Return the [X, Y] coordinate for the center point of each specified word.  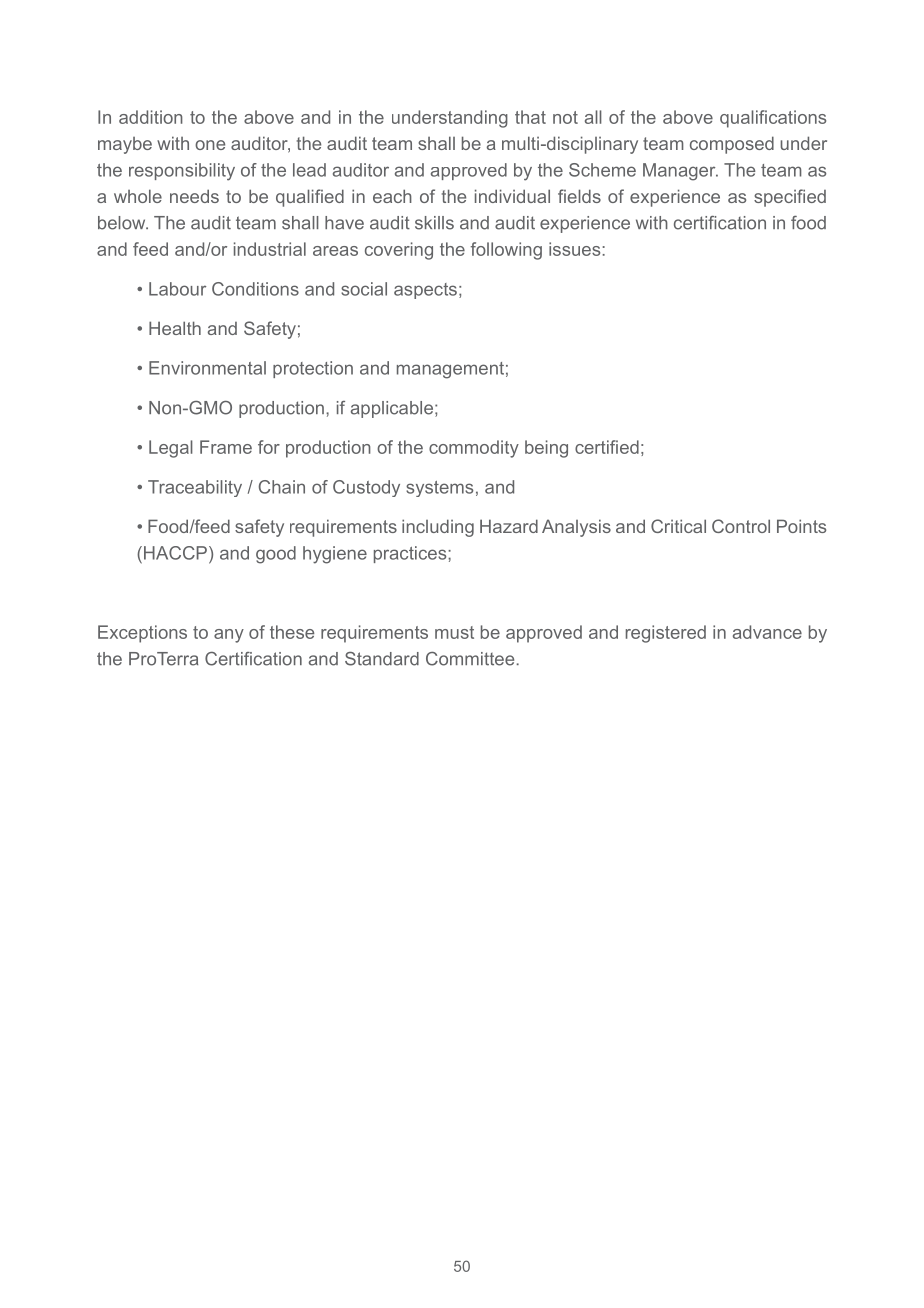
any [229, 636]
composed [732, 145]
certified [607, 447]
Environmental [207, 368]
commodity [474, 449]
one [210, 145]
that [530, 117]
